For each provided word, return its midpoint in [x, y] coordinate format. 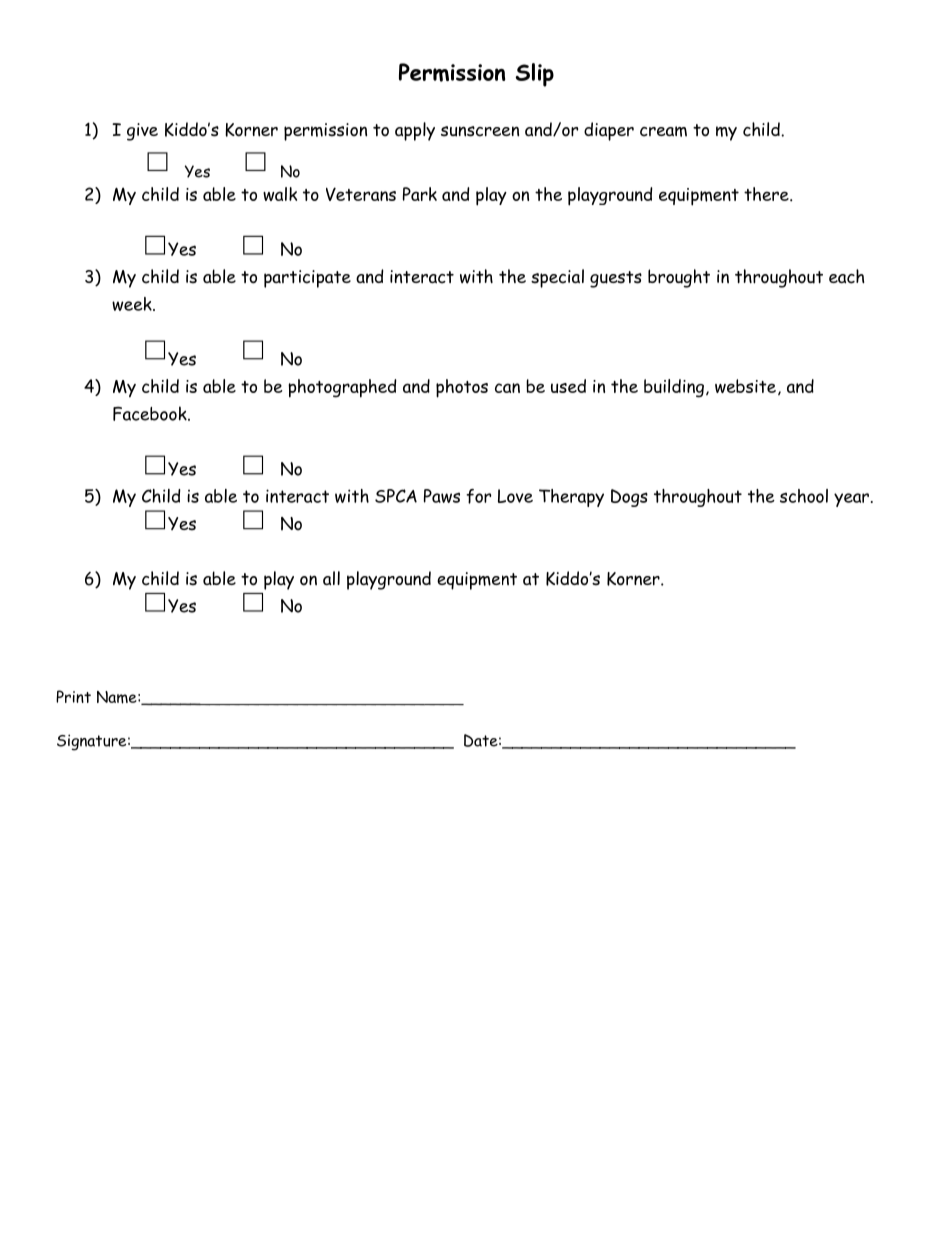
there [767, 194]
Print [73, 696]
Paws [442, 496]
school [804, 496]
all [331, 578]
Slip [534, 75]
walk [280, 194]
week [133, 304]
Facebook [151, 413]
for [478, 496]
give [142, 132]
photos [462, 388]
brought [679, 278]
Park [420, 194]
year [851, 500]
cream [663, 131]
